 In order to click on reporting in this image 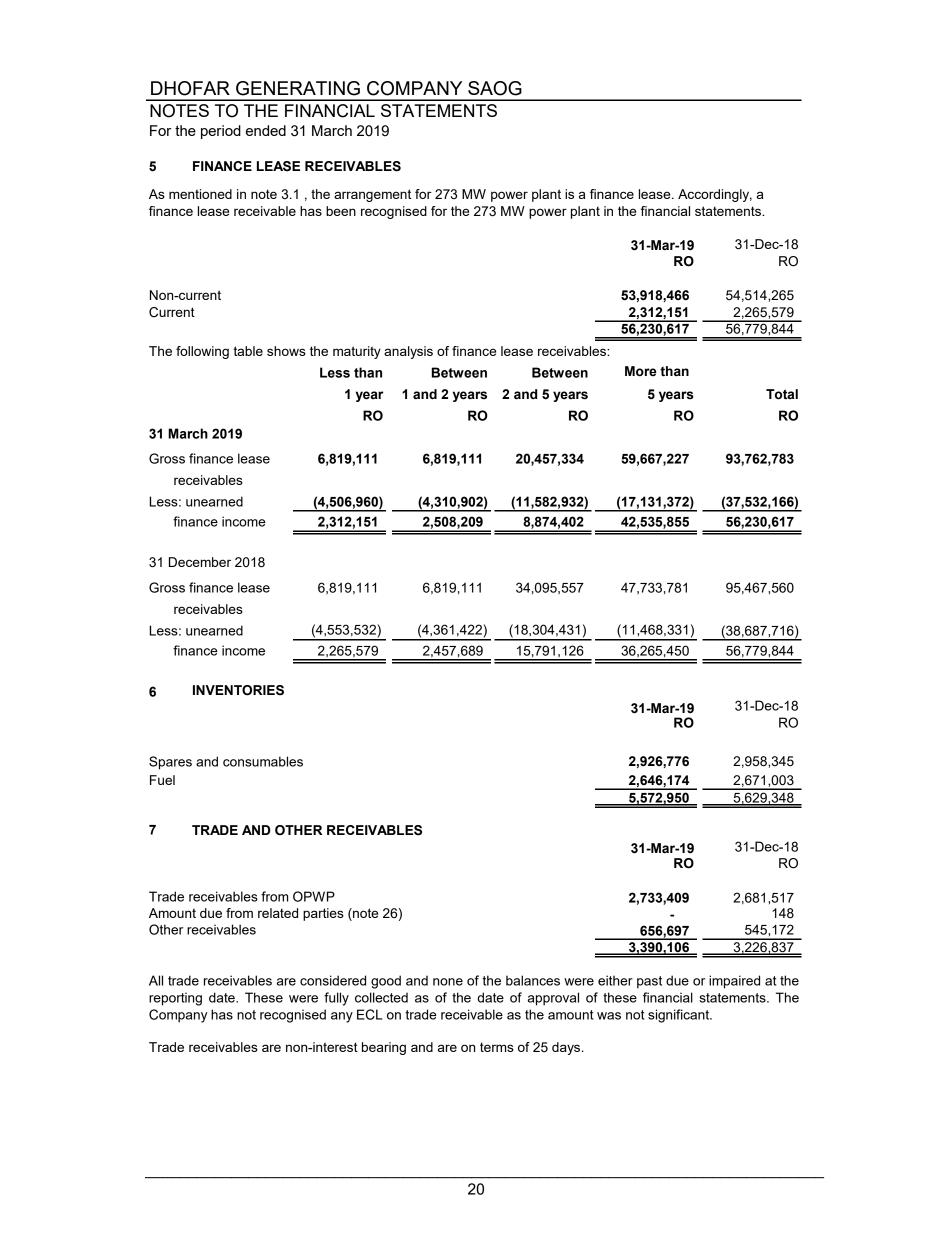, I will do `click(175, 999)`.
